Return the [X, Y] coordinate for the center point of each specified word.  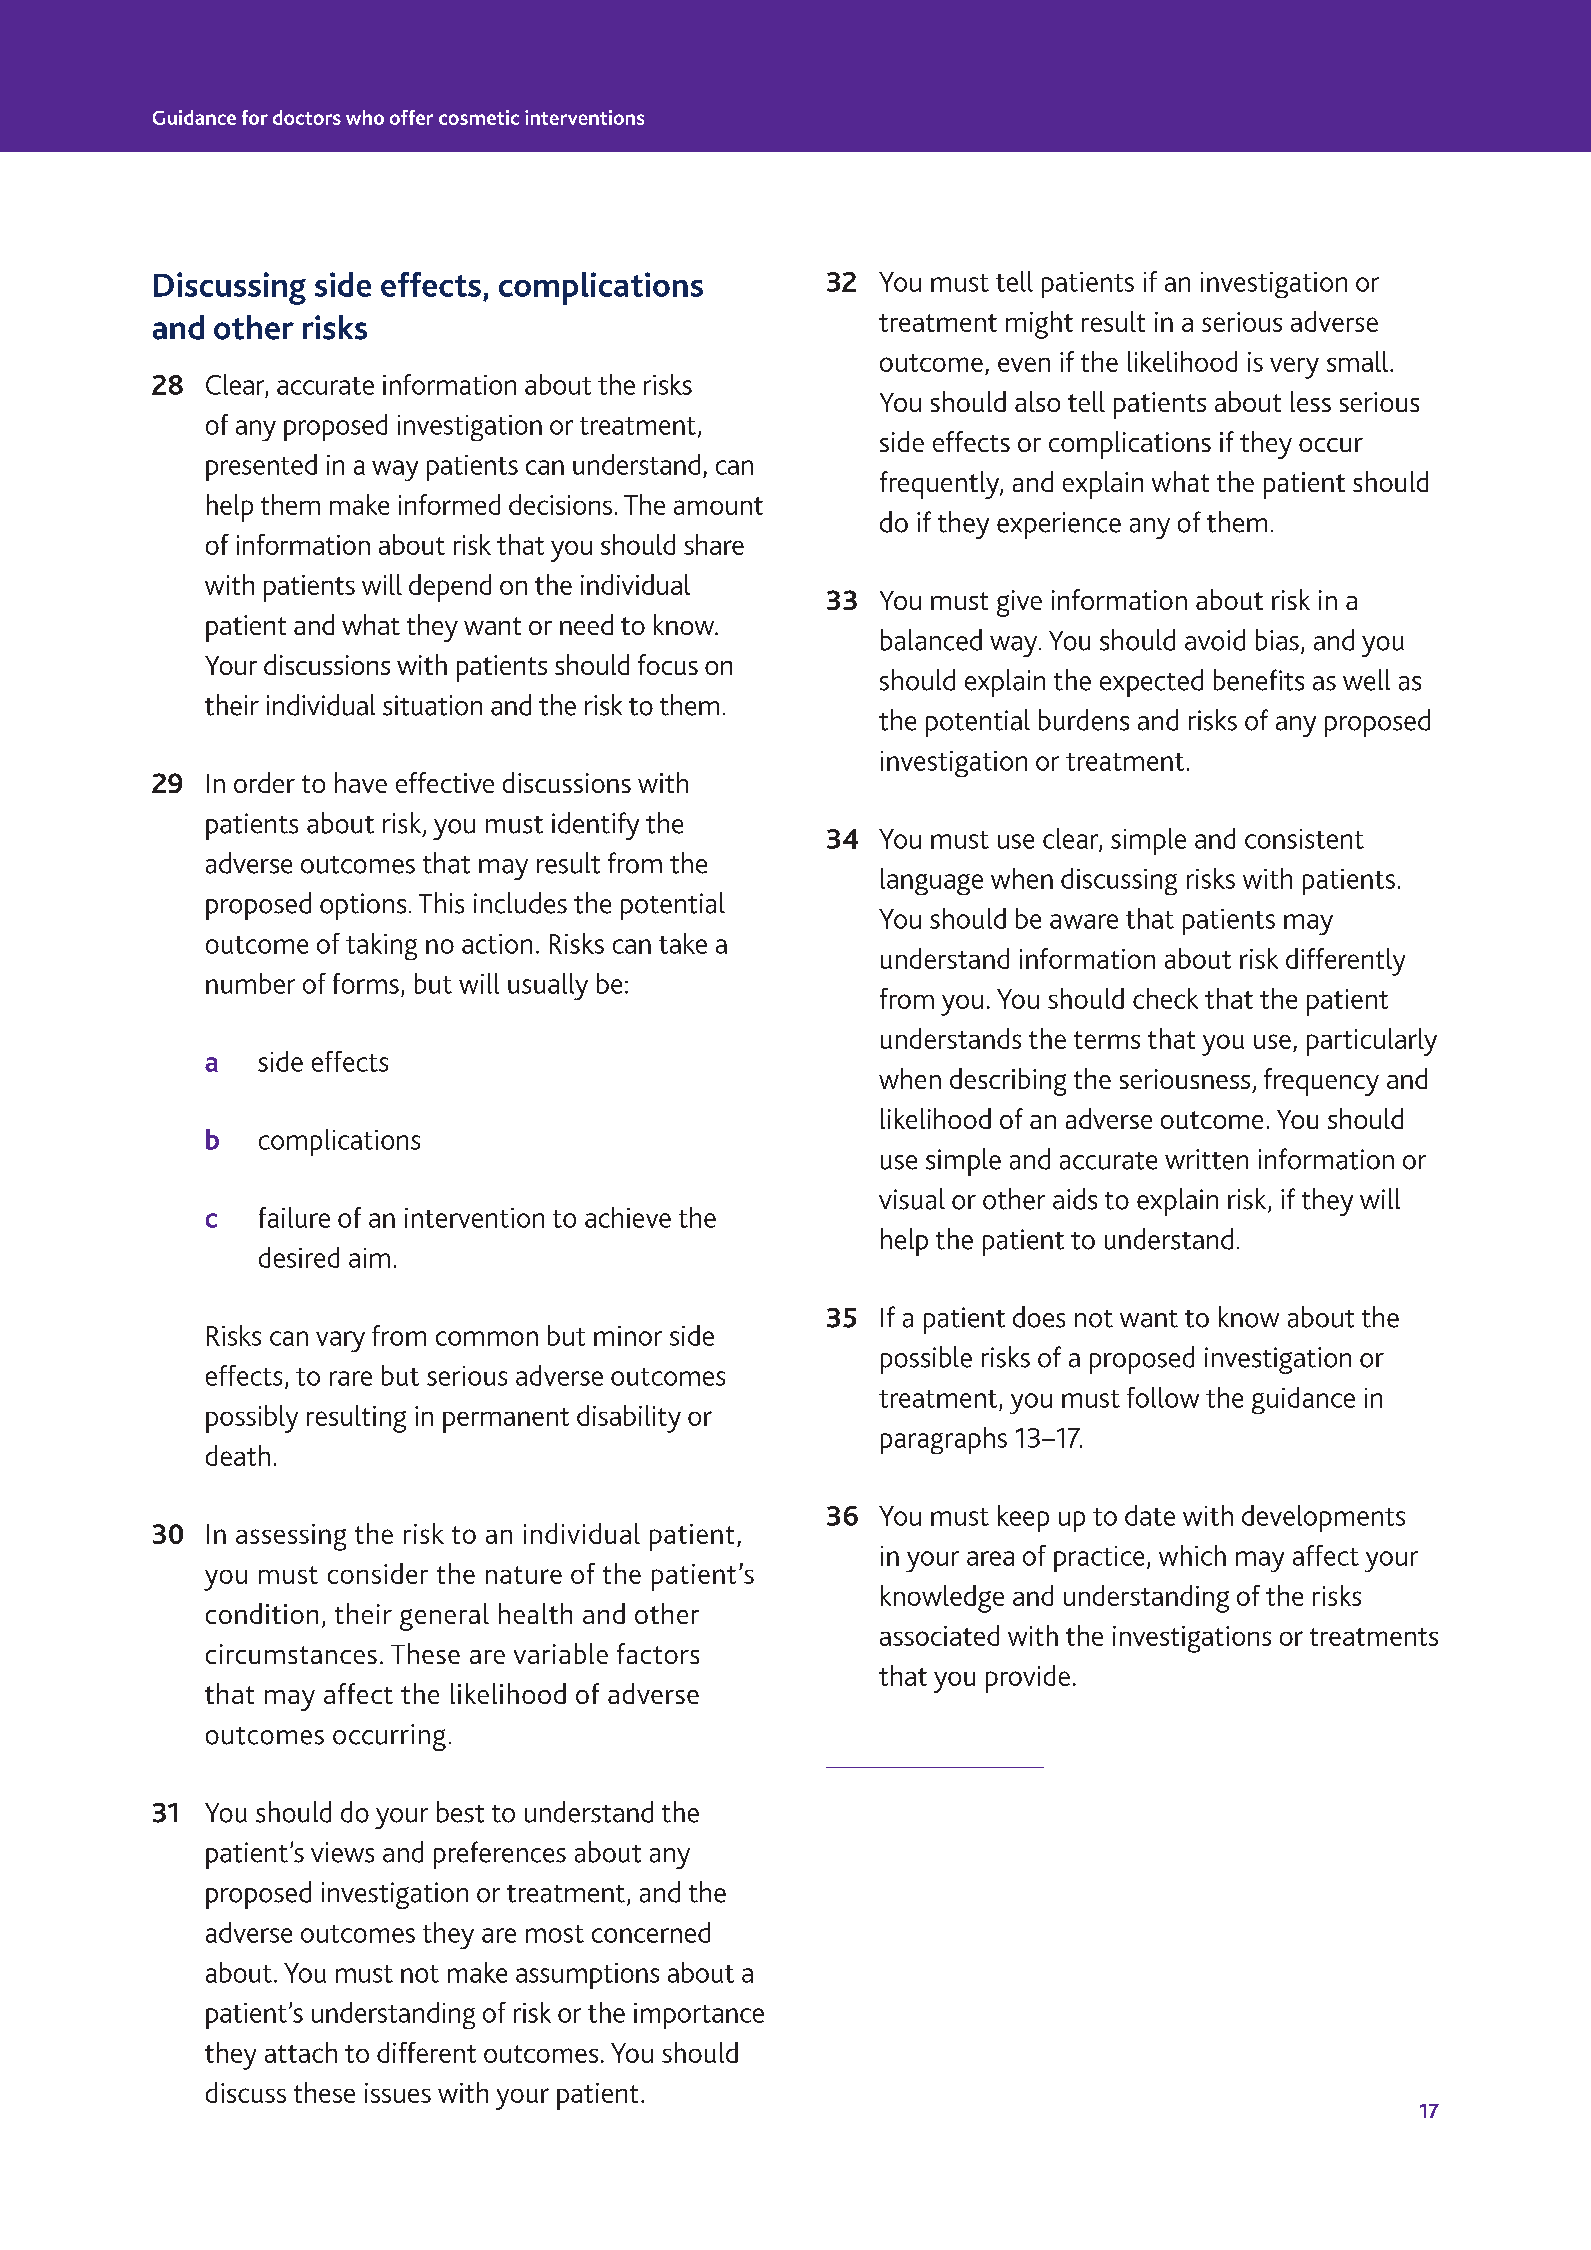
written [1206, 1159]
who [365, 117]
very [1294, 368]
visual [912, 1199]
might [1039, 325]
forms [366, 983]
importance [699, 2016]
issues [398, 2093]
